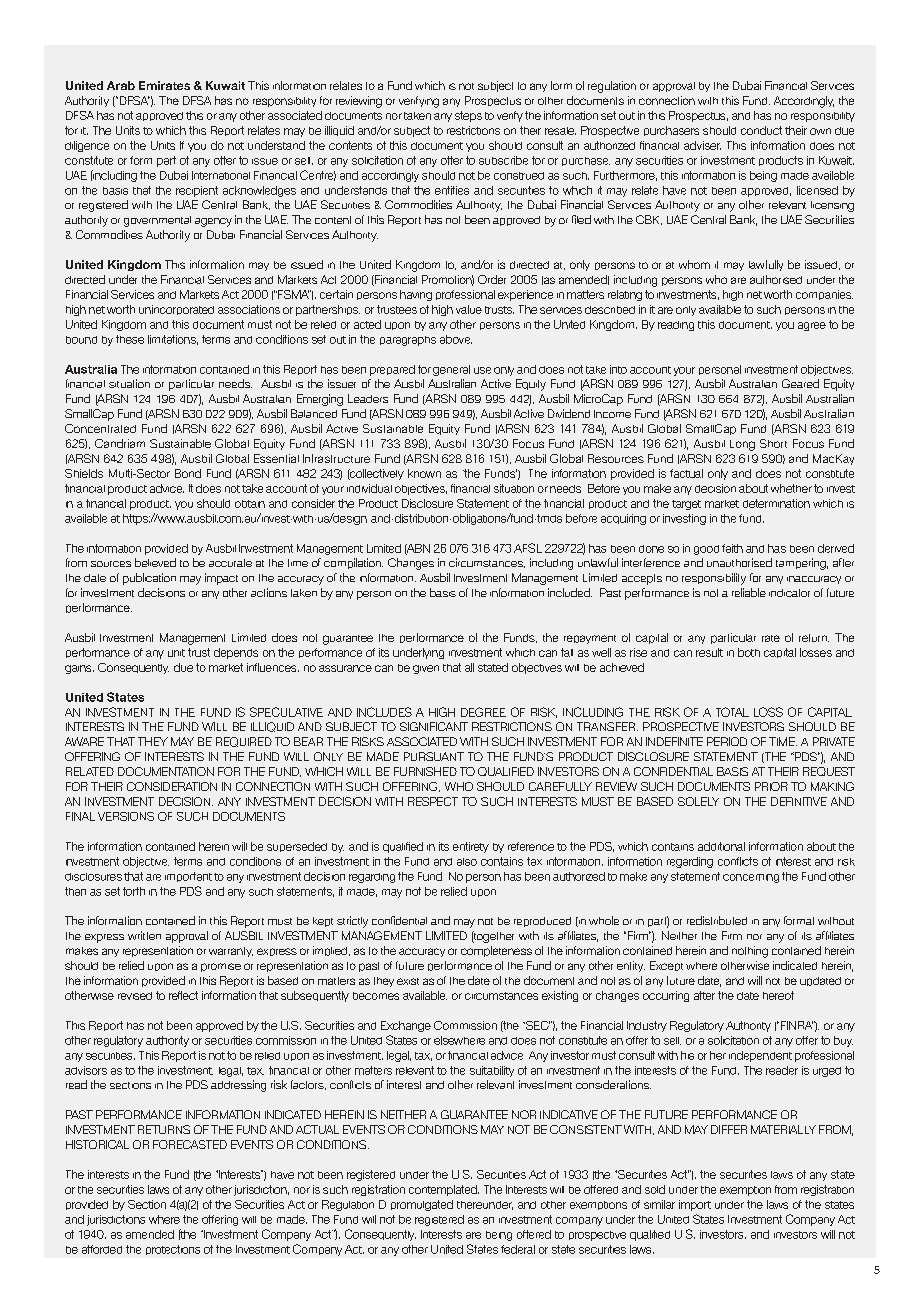 This document has height=1308, width=924. Describe the element at coordinates (761, 130) in the document. I see `conduct` at that location.
